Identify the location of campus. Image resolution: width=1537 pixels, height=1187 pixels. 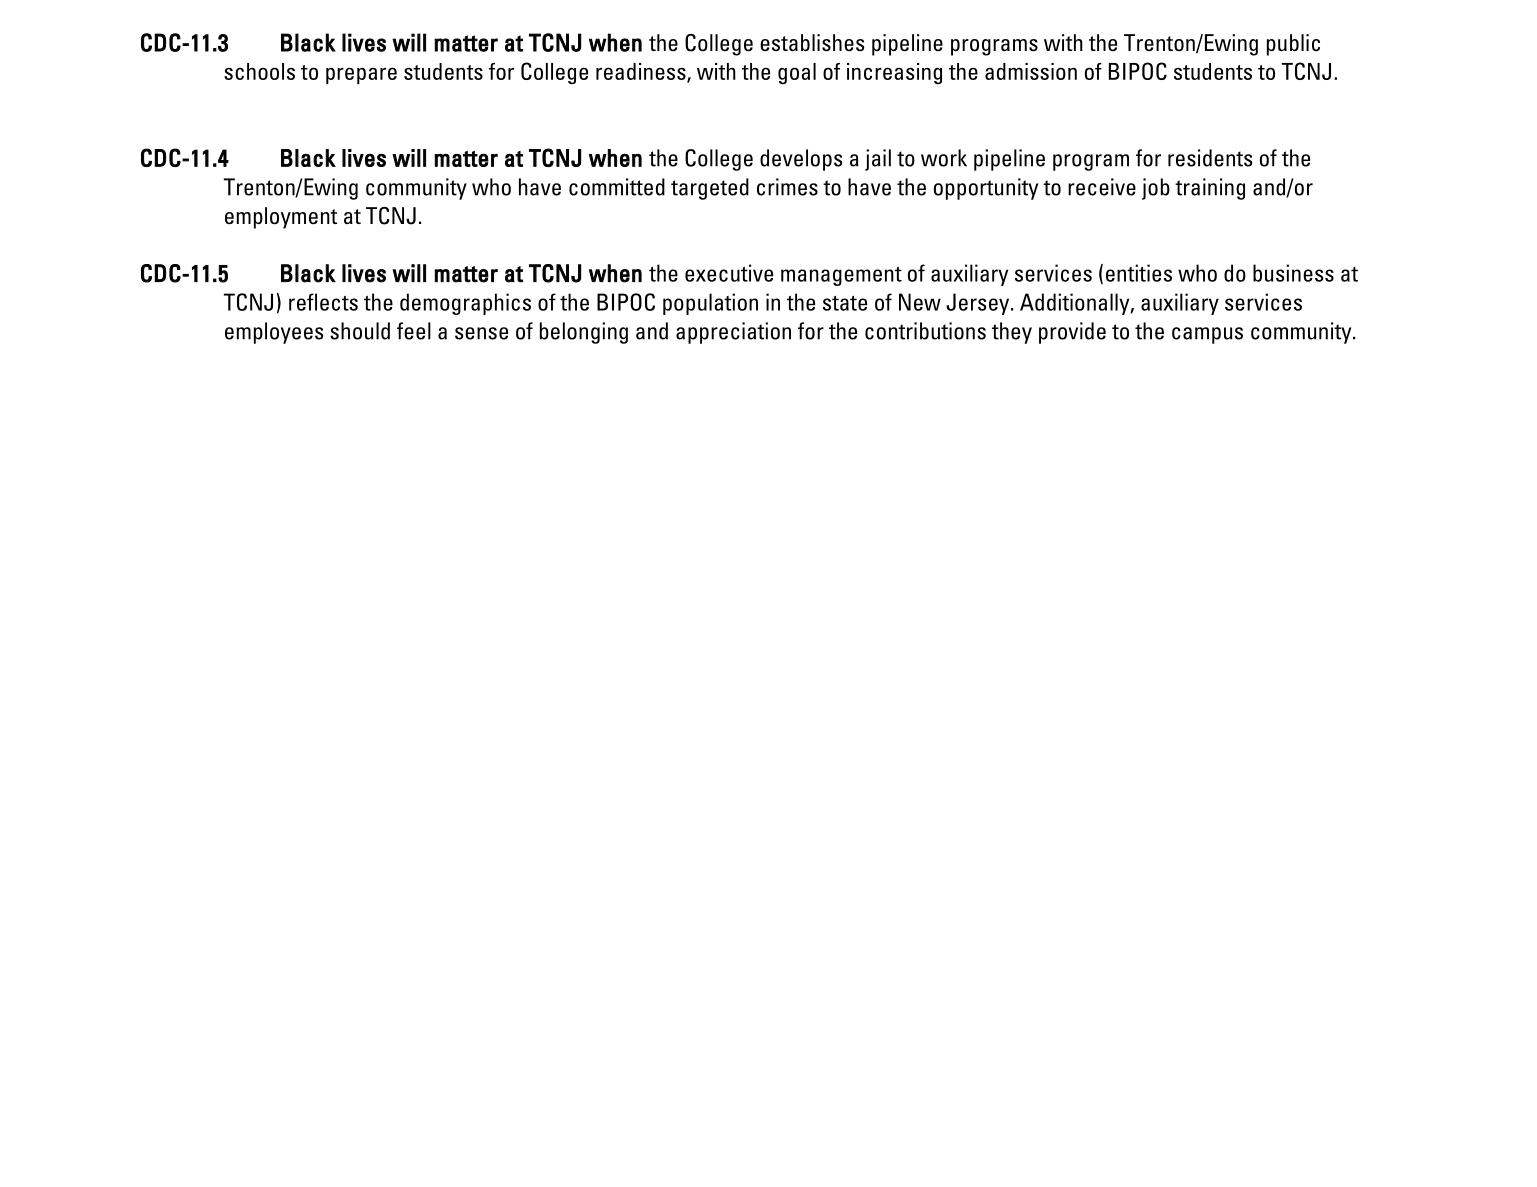
(1207, 335).
